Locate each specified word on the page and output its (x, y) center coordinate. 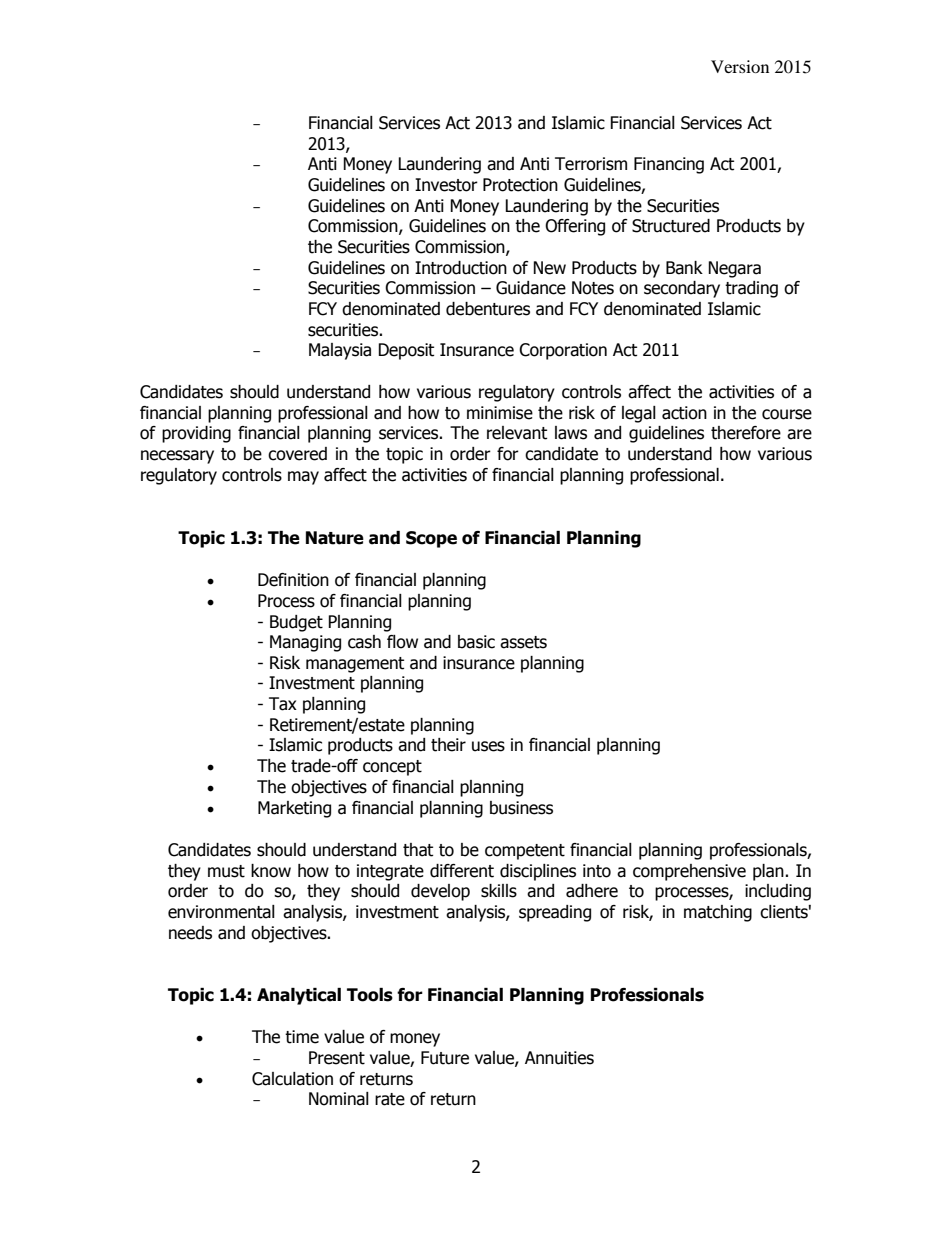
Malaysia (340, 351)
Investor (446, 185)
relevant (517, 433)
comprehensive (689, 872)
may (303, 478)
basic (476, 642)
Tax (283, 704)
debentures (488, 309)
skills (499, 891)
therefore (746, 433)
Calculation (292, 1079)
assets (523, 642)
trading (751, 289)
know (271, 871)
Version (740, 66)
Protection (520, 185)
